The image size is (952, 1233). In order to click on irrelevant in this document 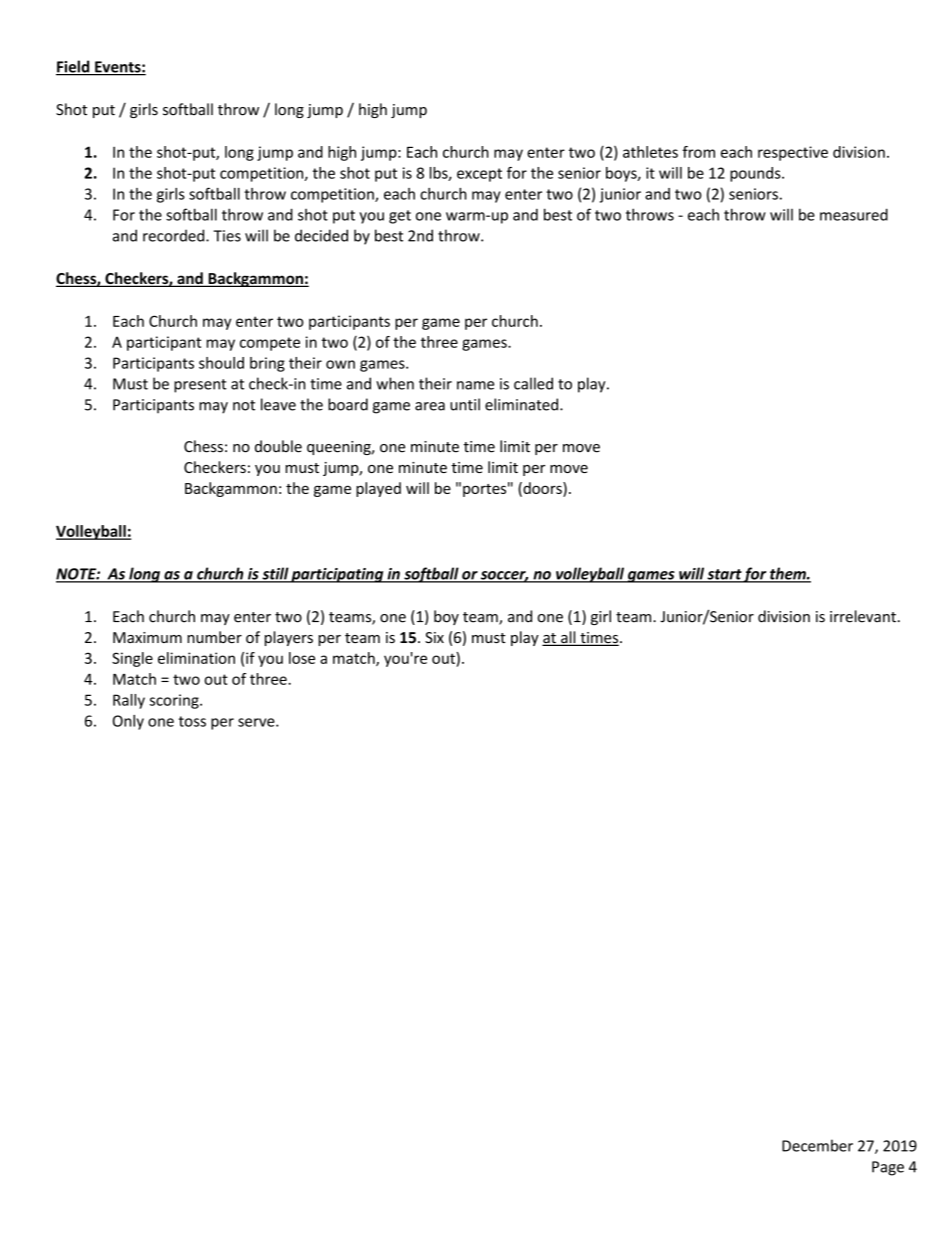, I will do `click(863, 616)`.
